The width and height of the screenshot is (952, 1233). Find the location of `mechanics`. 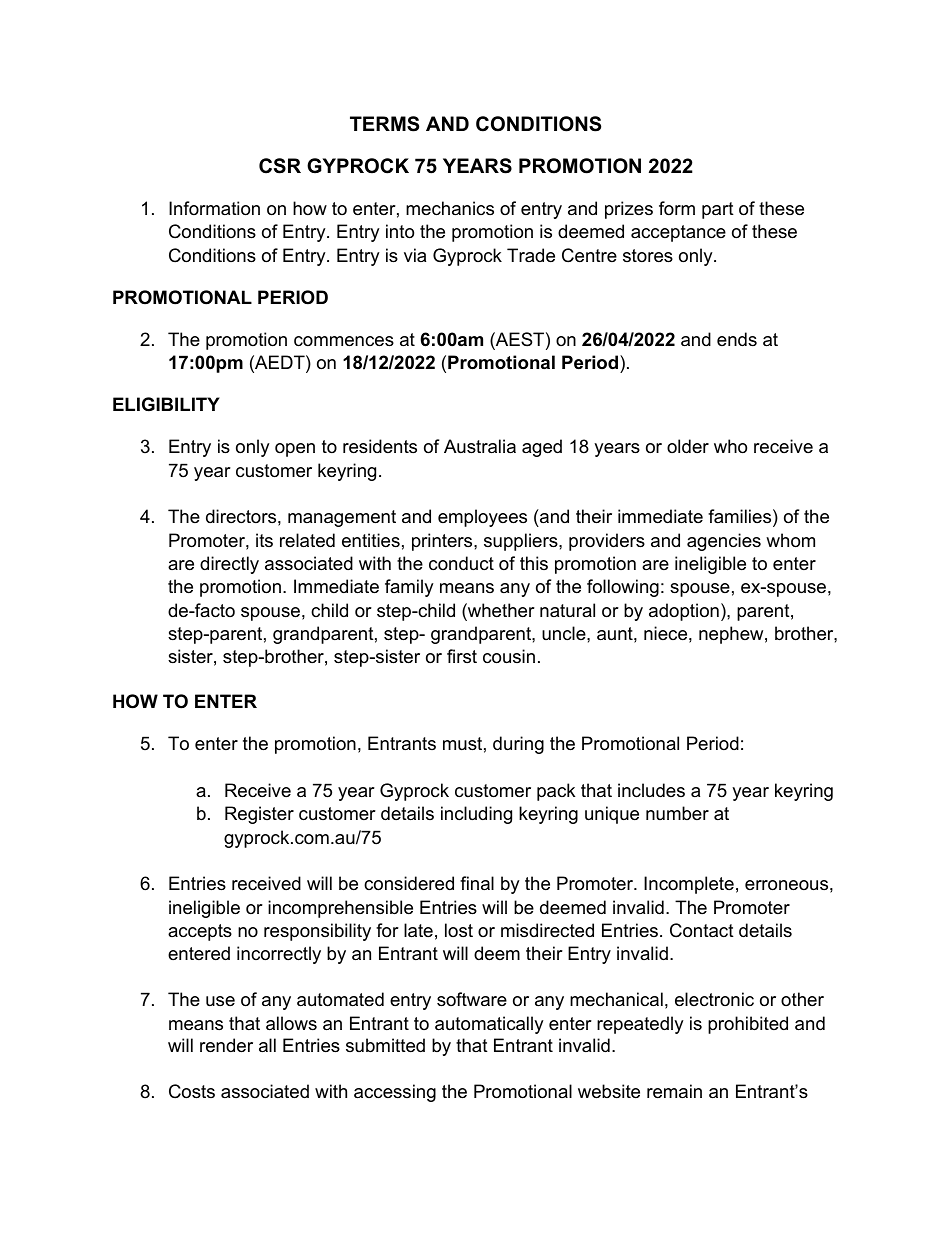

mechanics is located at coordinates (450, 208).
